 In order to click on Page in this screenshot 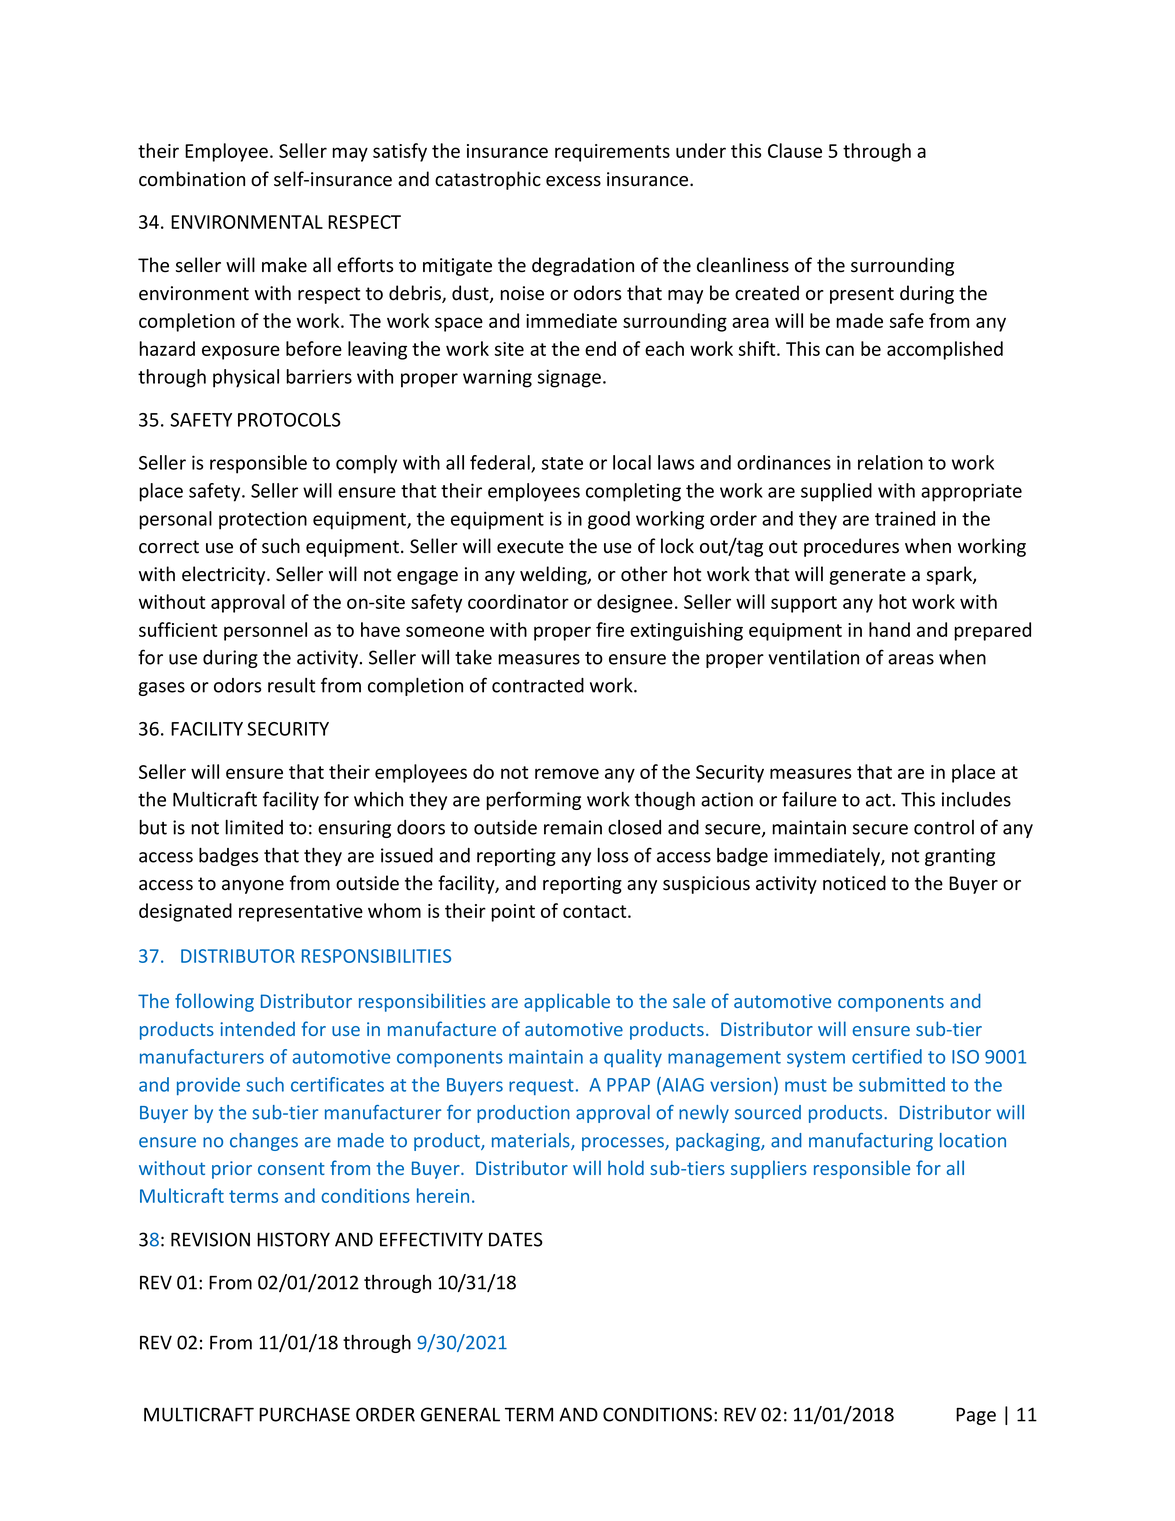, I will do `click(976, 1416)`.
